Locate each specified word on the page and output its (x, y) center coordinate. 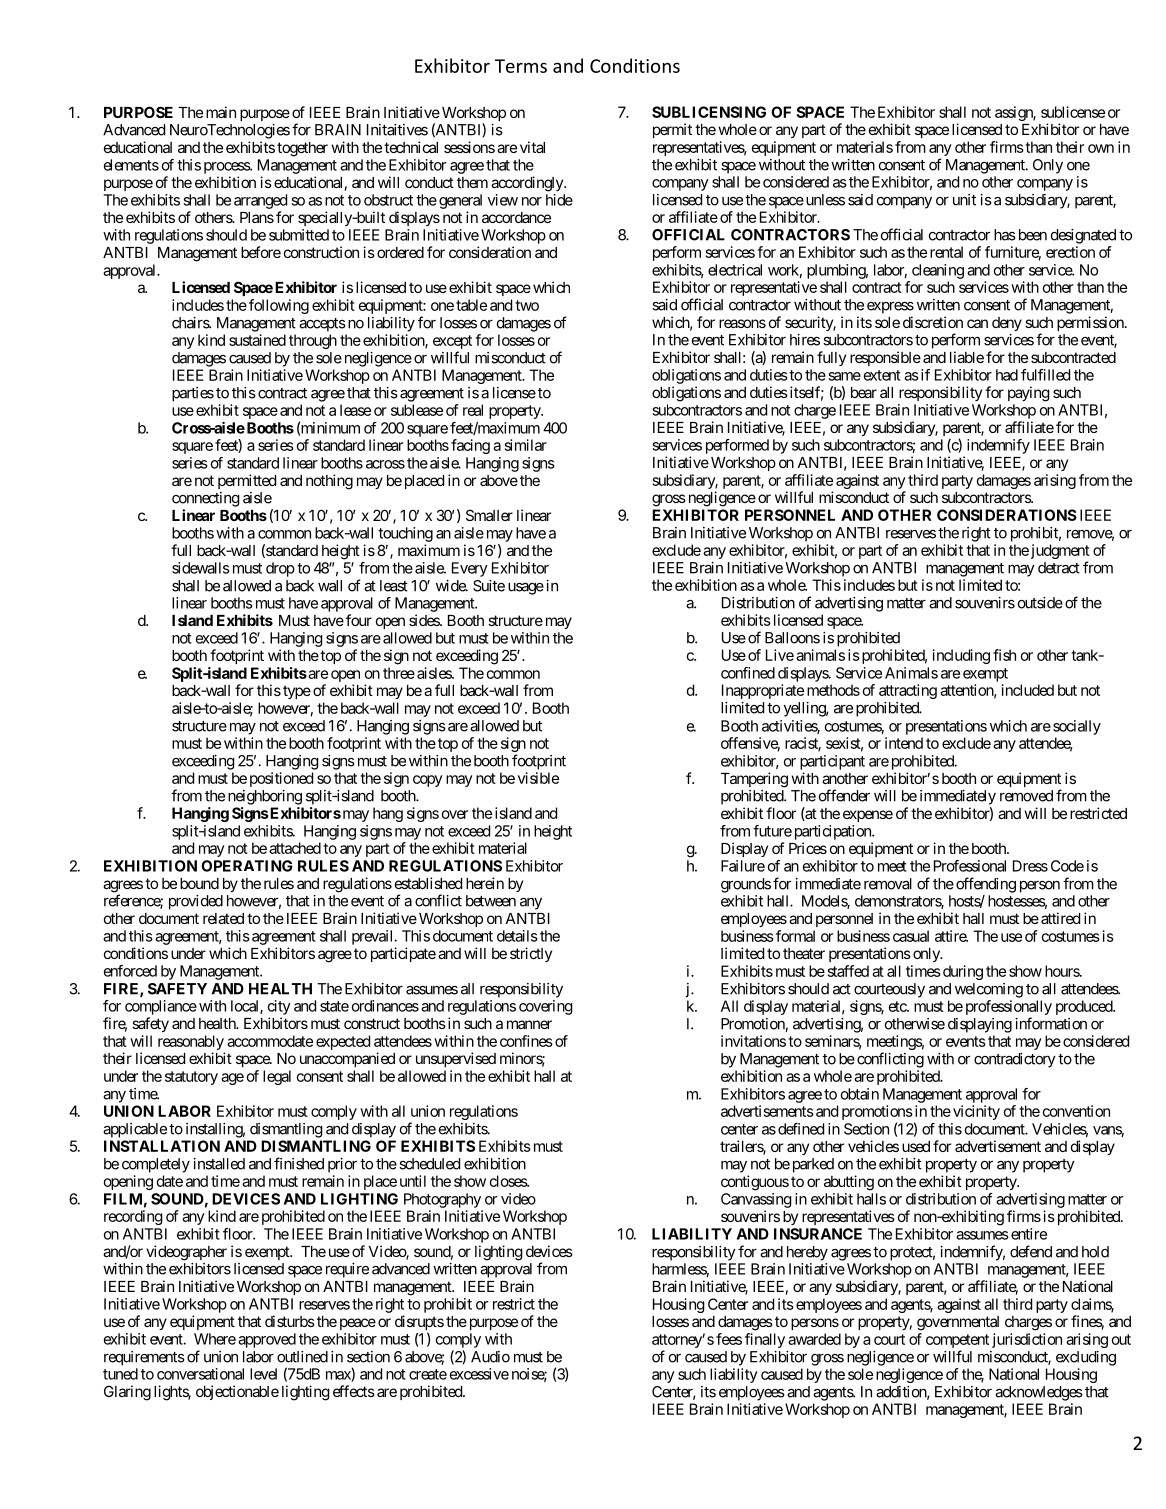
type (297, 692)
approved (267, 1340)
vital (532, 147)
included (1028, 690)
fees (729, 1339)
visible (538, 778)
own (1101, 148)
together (302, 149)
